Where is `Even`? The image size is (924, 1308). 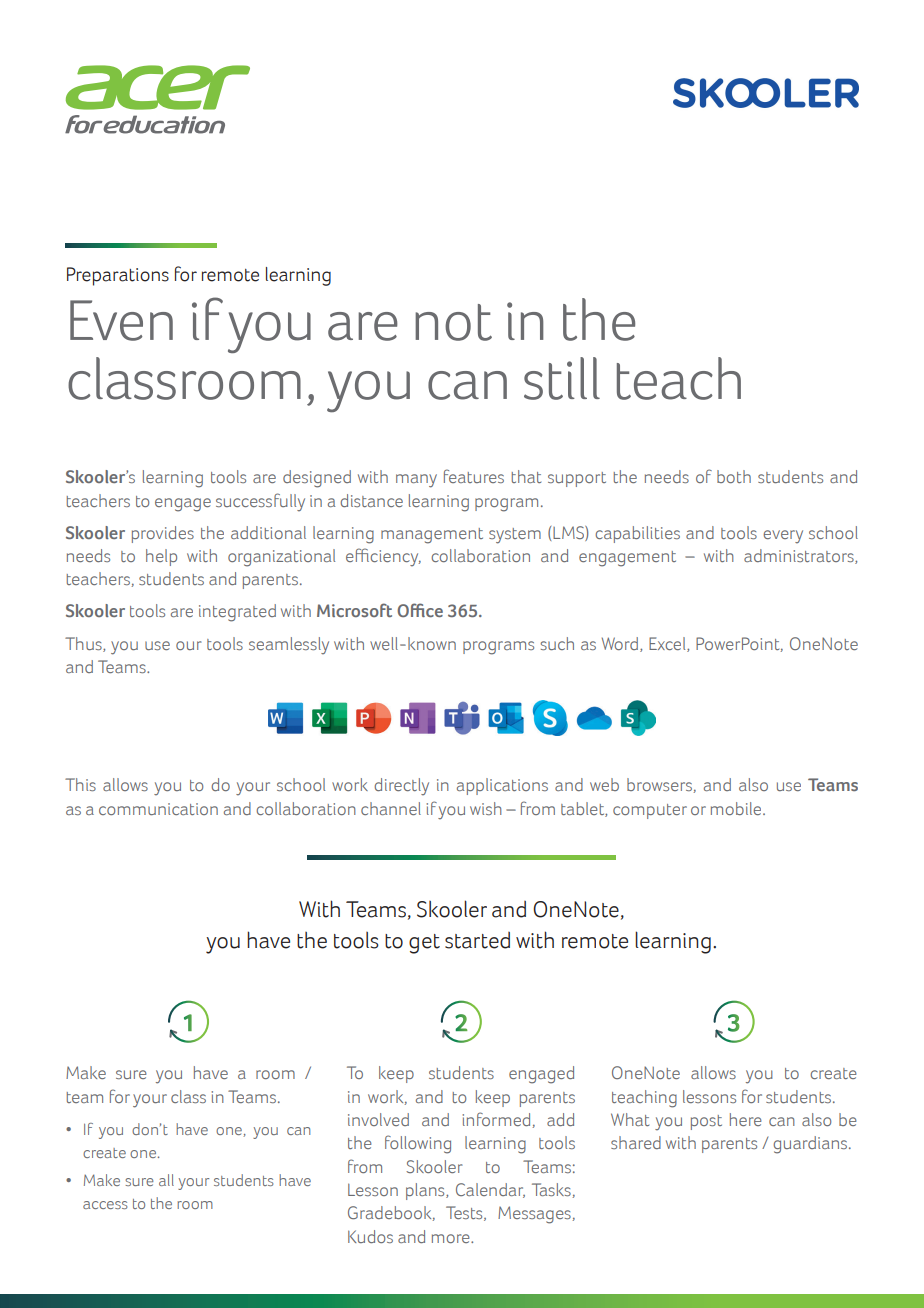 Even is located at coordinates (121, 320).
